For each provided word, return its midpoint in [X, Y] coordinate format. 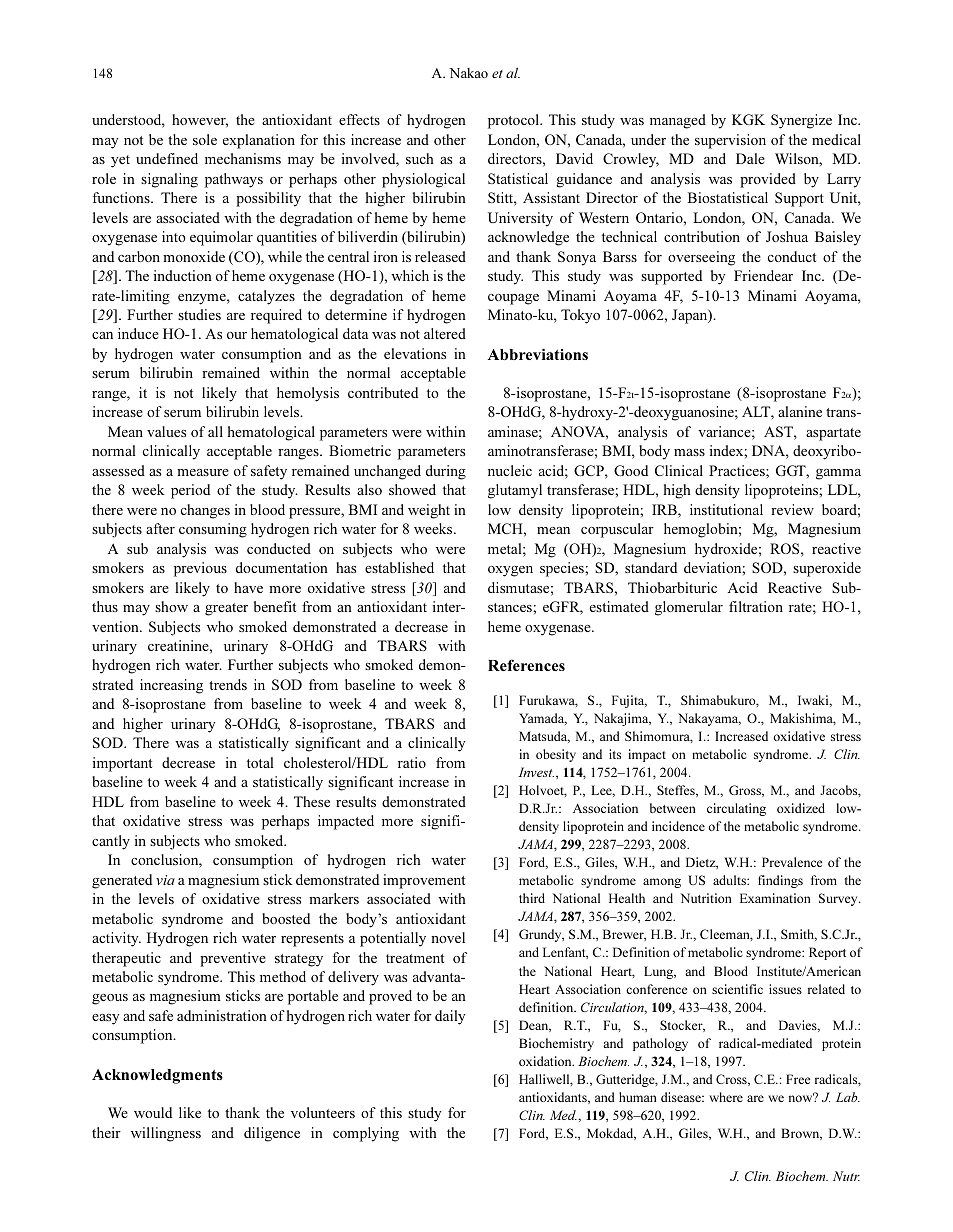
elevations [415, 353]
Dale [750, 158]
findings [780, 881]
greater [226, 609]
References [526, 665]
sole [205, 139]
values [166, 431]
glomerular [689, 608]
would [153, 1112]
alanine [800, 411]
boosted [286, 918]
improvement [424, 881]
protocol [514, 121]
